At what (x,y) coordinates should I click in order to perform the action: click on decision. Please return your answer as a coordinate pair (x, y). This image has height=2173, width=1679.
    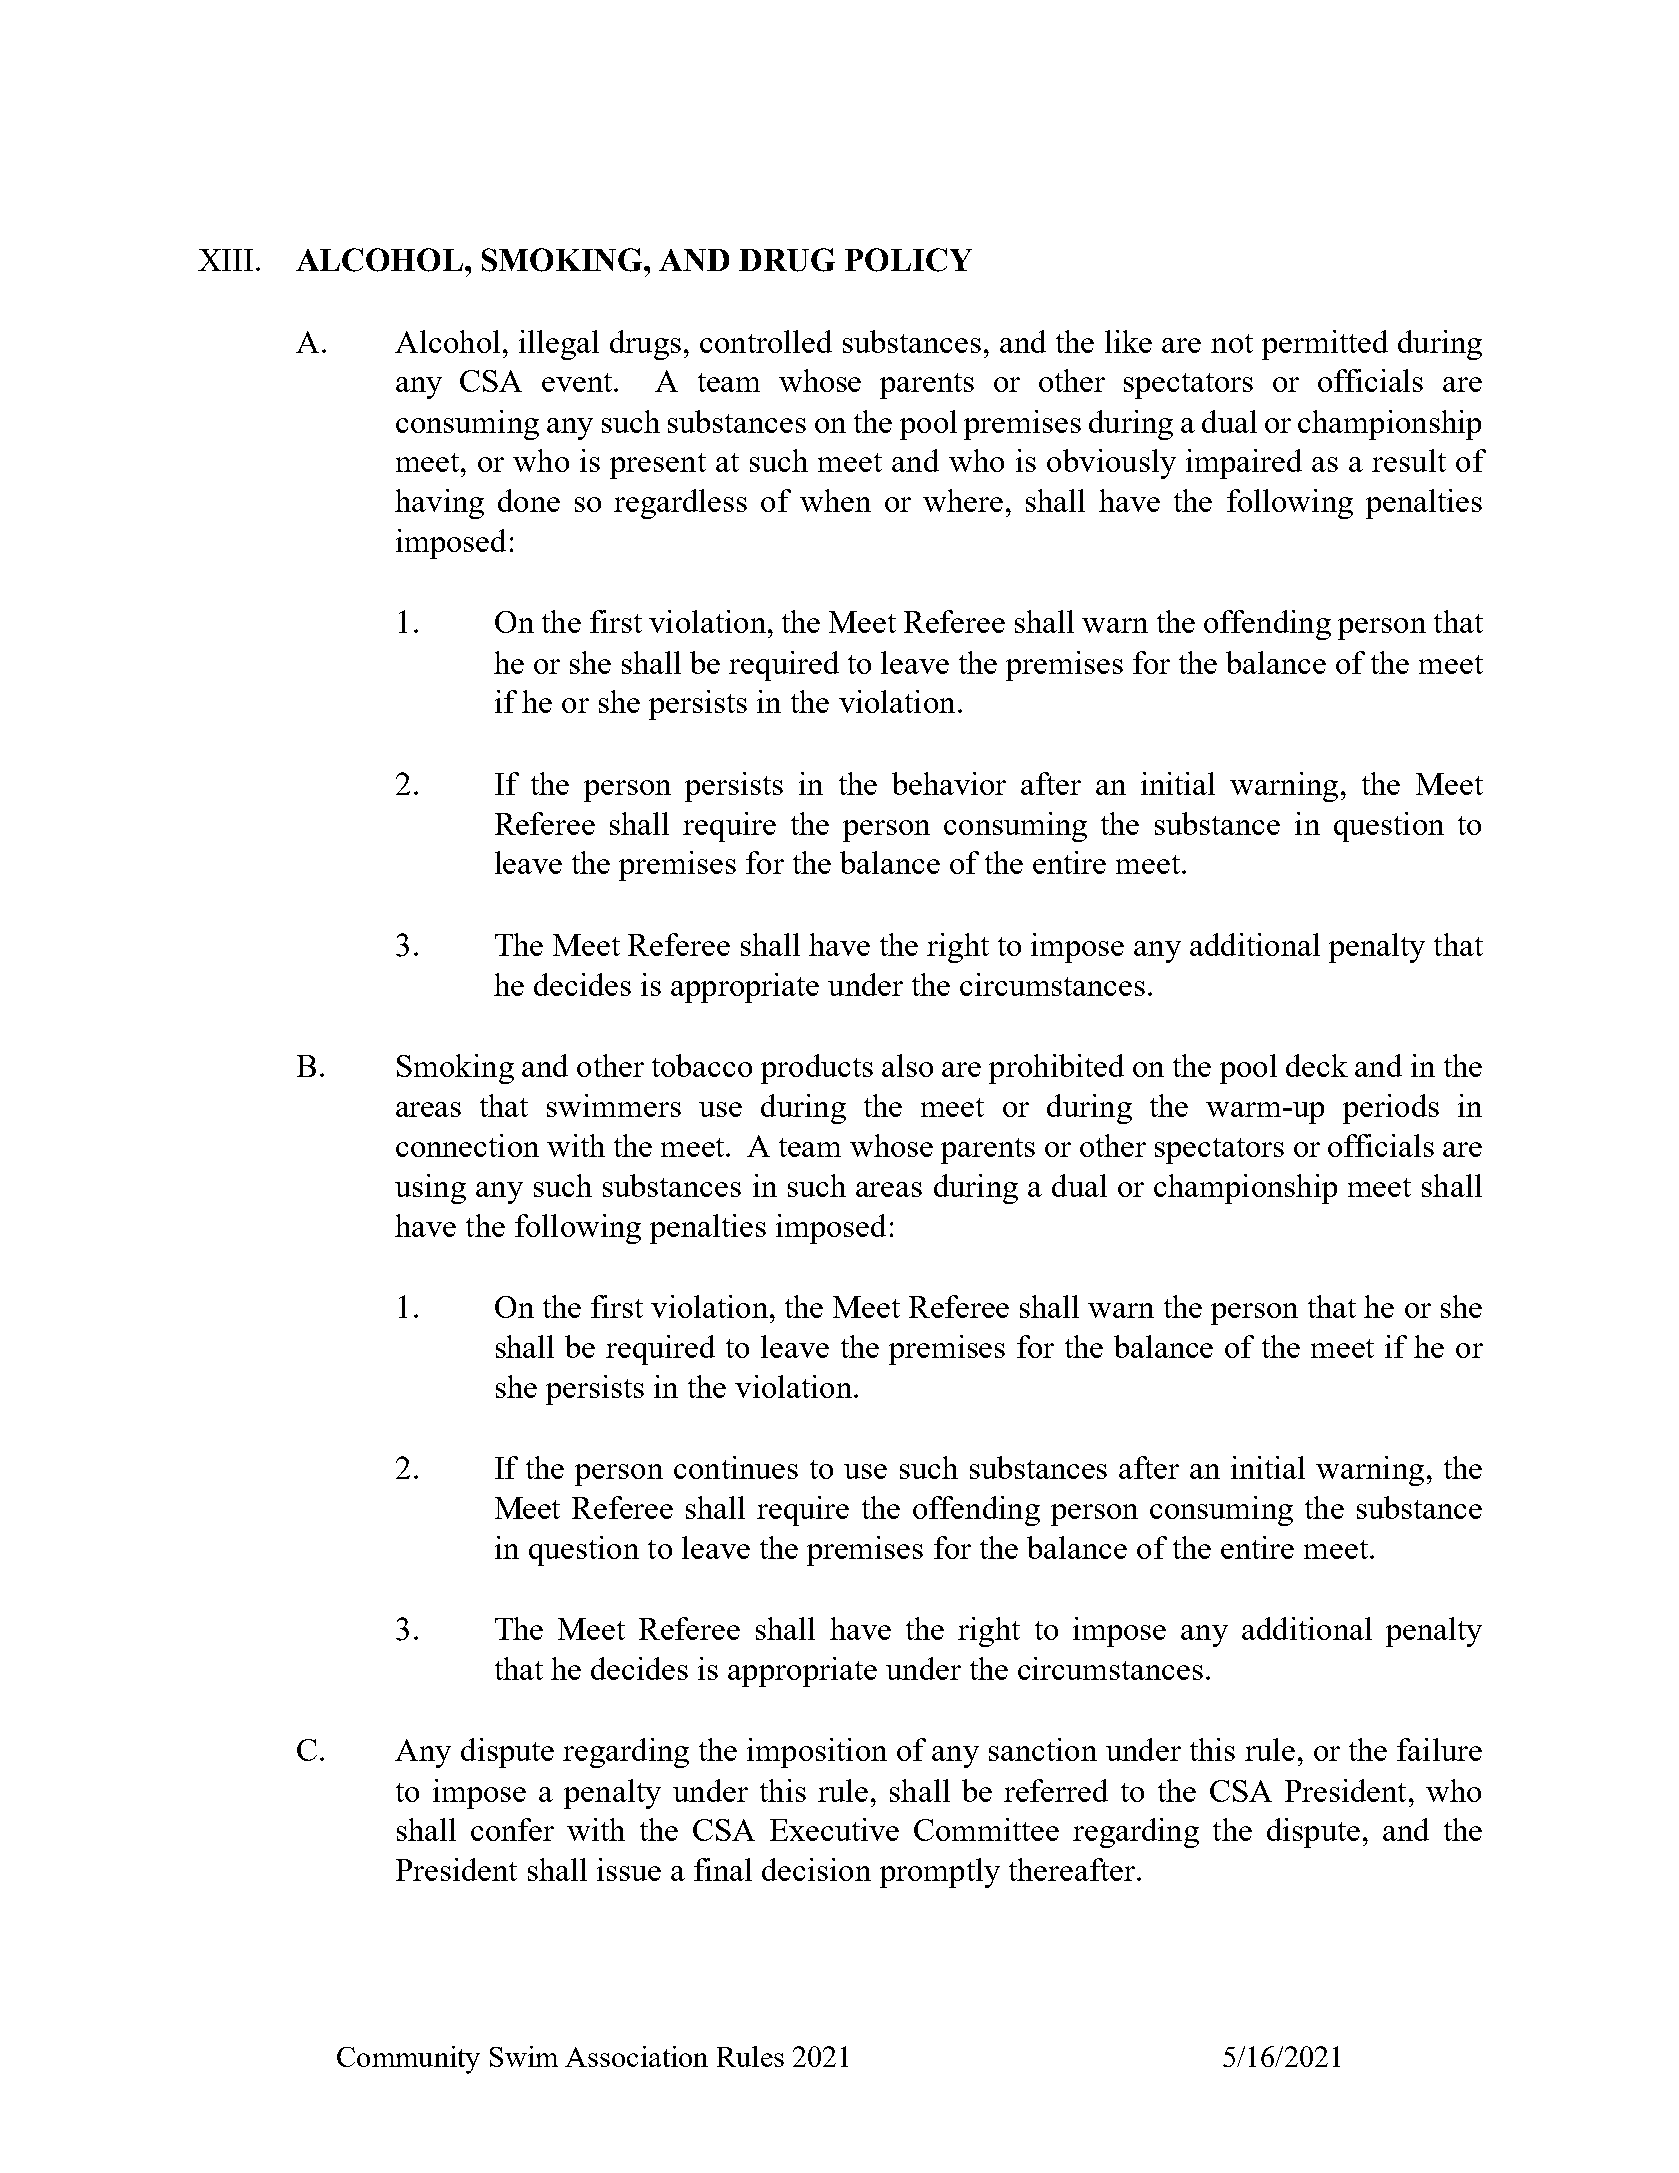
    Looking at the image, I should click on (816, 1869).
